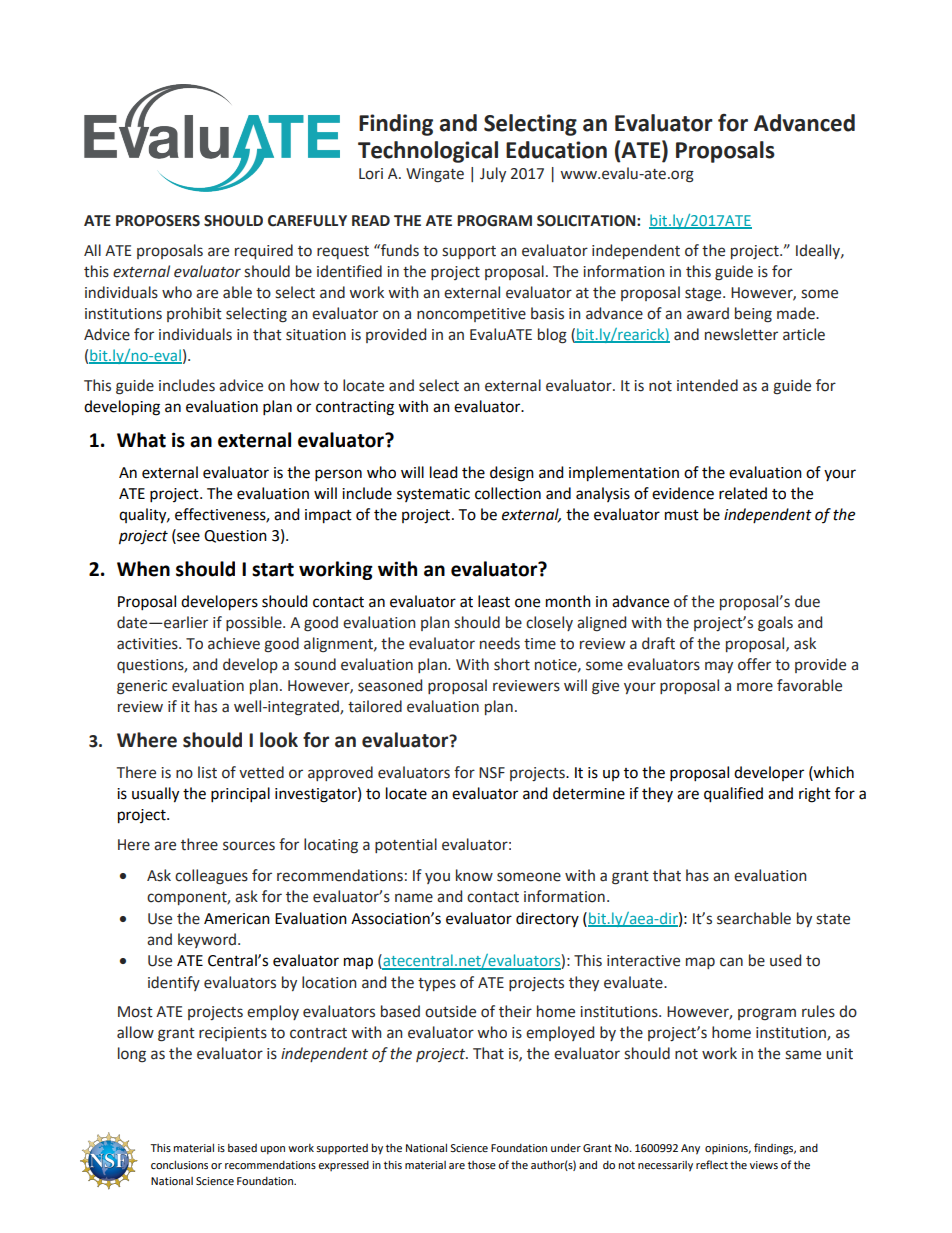  What do you see at coordinates (493, 174) in the image?
I see `July` at bounding box center [493, 174].
